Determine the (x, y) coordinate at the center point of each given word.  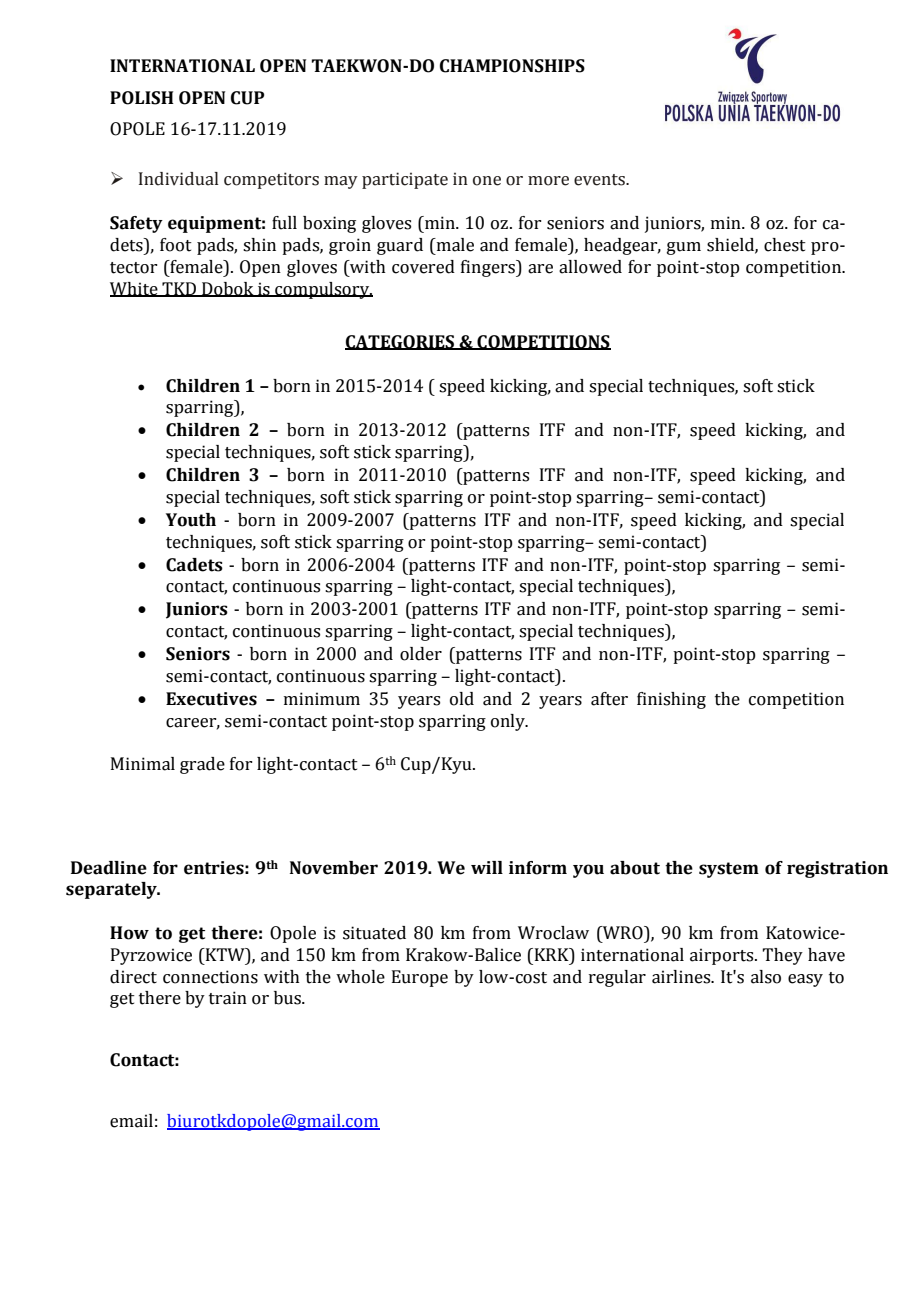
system (729, 870)
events (600, 180)
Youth (191, 520)
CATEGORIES (401, 342)
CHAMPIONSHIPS (512, 66)
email (131, 1121)
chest (785, 245)
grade (202, 765)
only (509, 722)
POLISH (142, 98)
